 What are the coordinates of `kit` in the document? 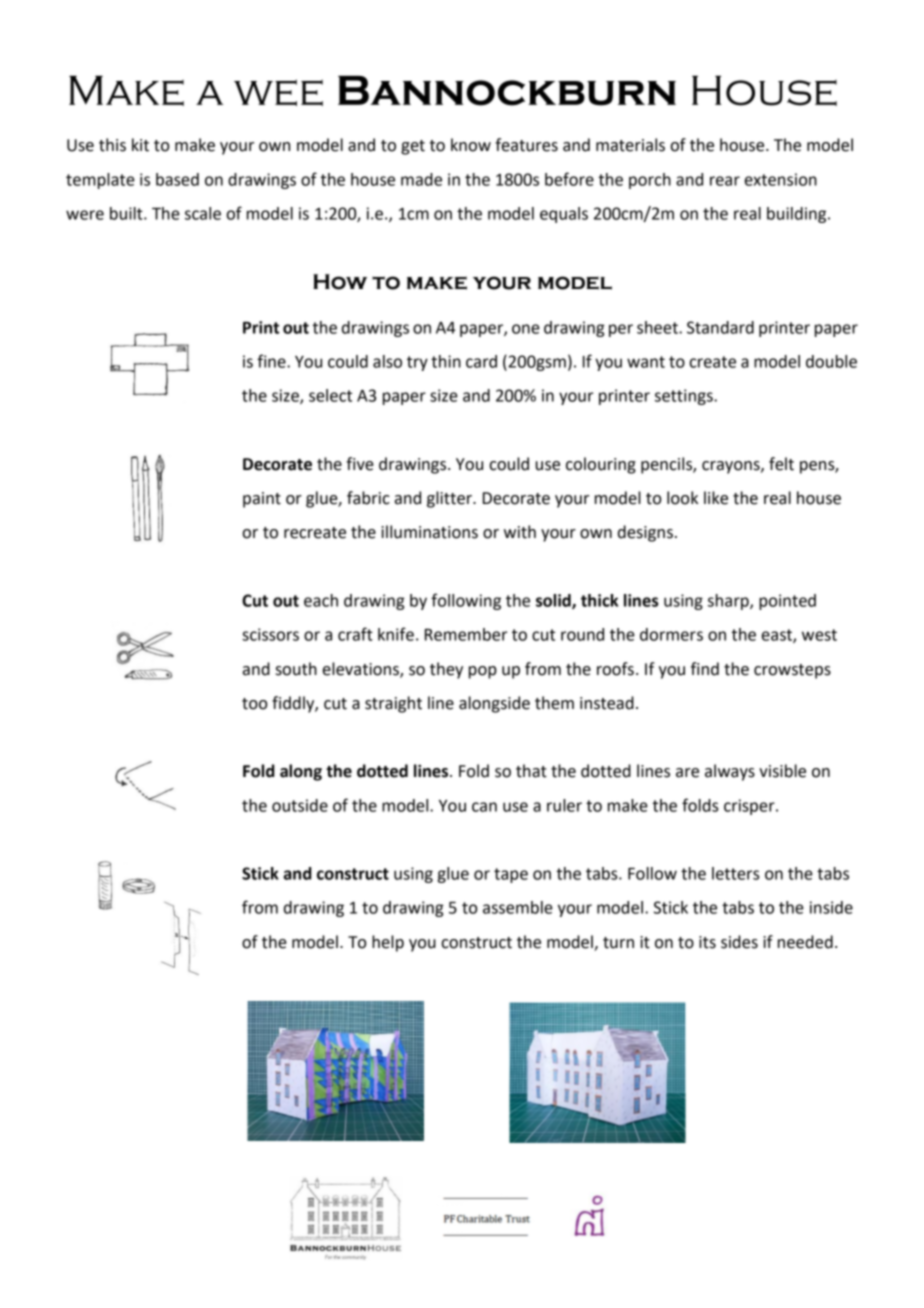 It's located at (140, 145).
